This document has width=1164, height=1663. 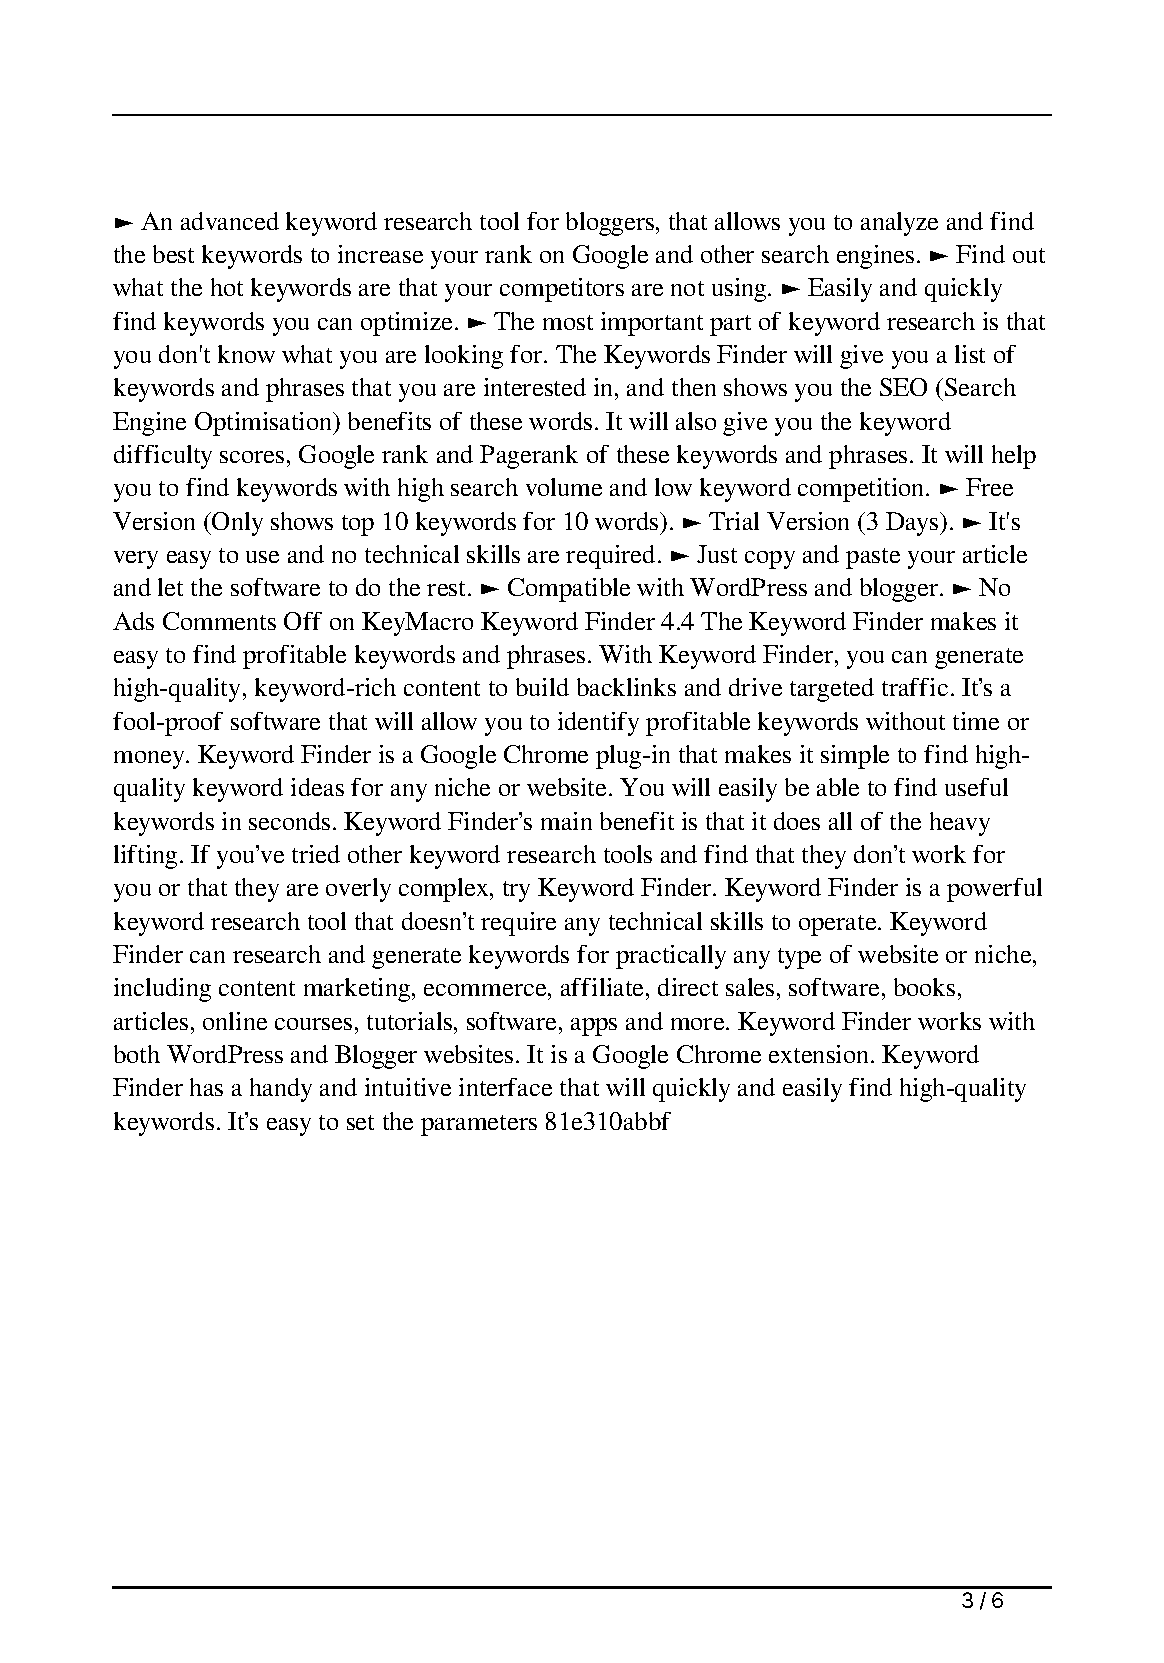 What do you see at coordinates (505, 1087) in the document?
I see `interface` at bounding box center [505, 1087].
